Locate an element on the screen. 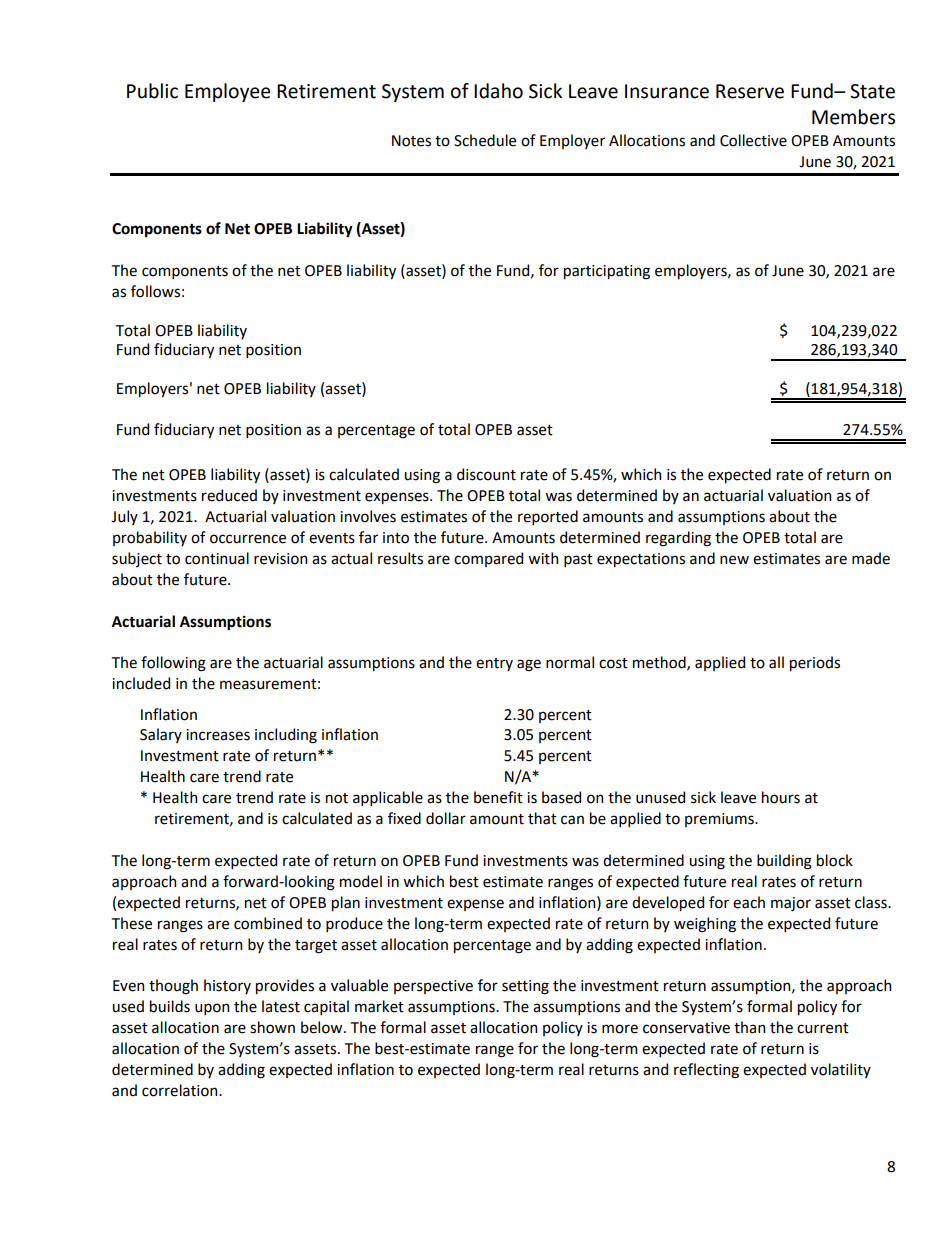 Image resolution: width=952 pixels, height=1233 pixels. reduced is located at coordinates (229, 495).
